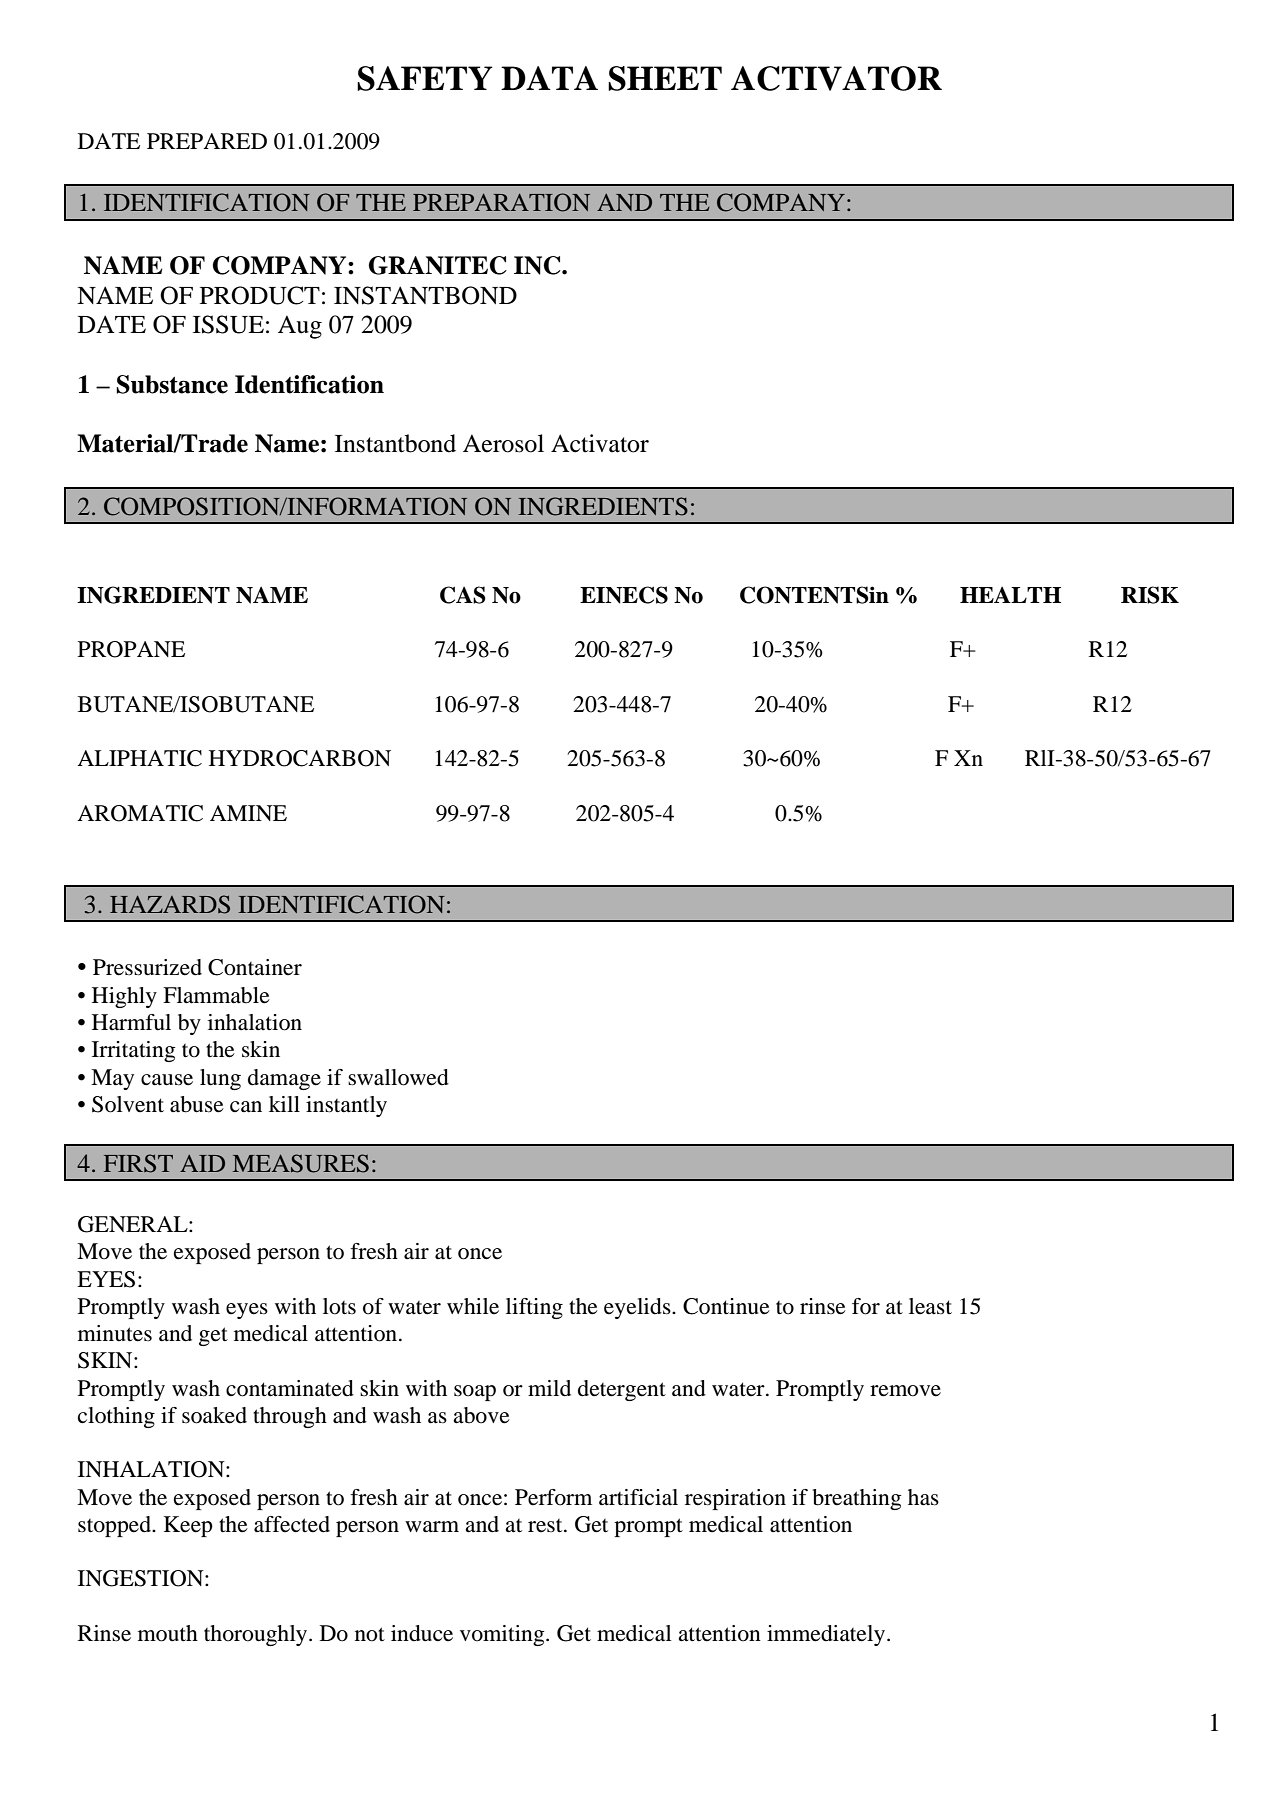  I want to click on DATA, so click(549, 78).
